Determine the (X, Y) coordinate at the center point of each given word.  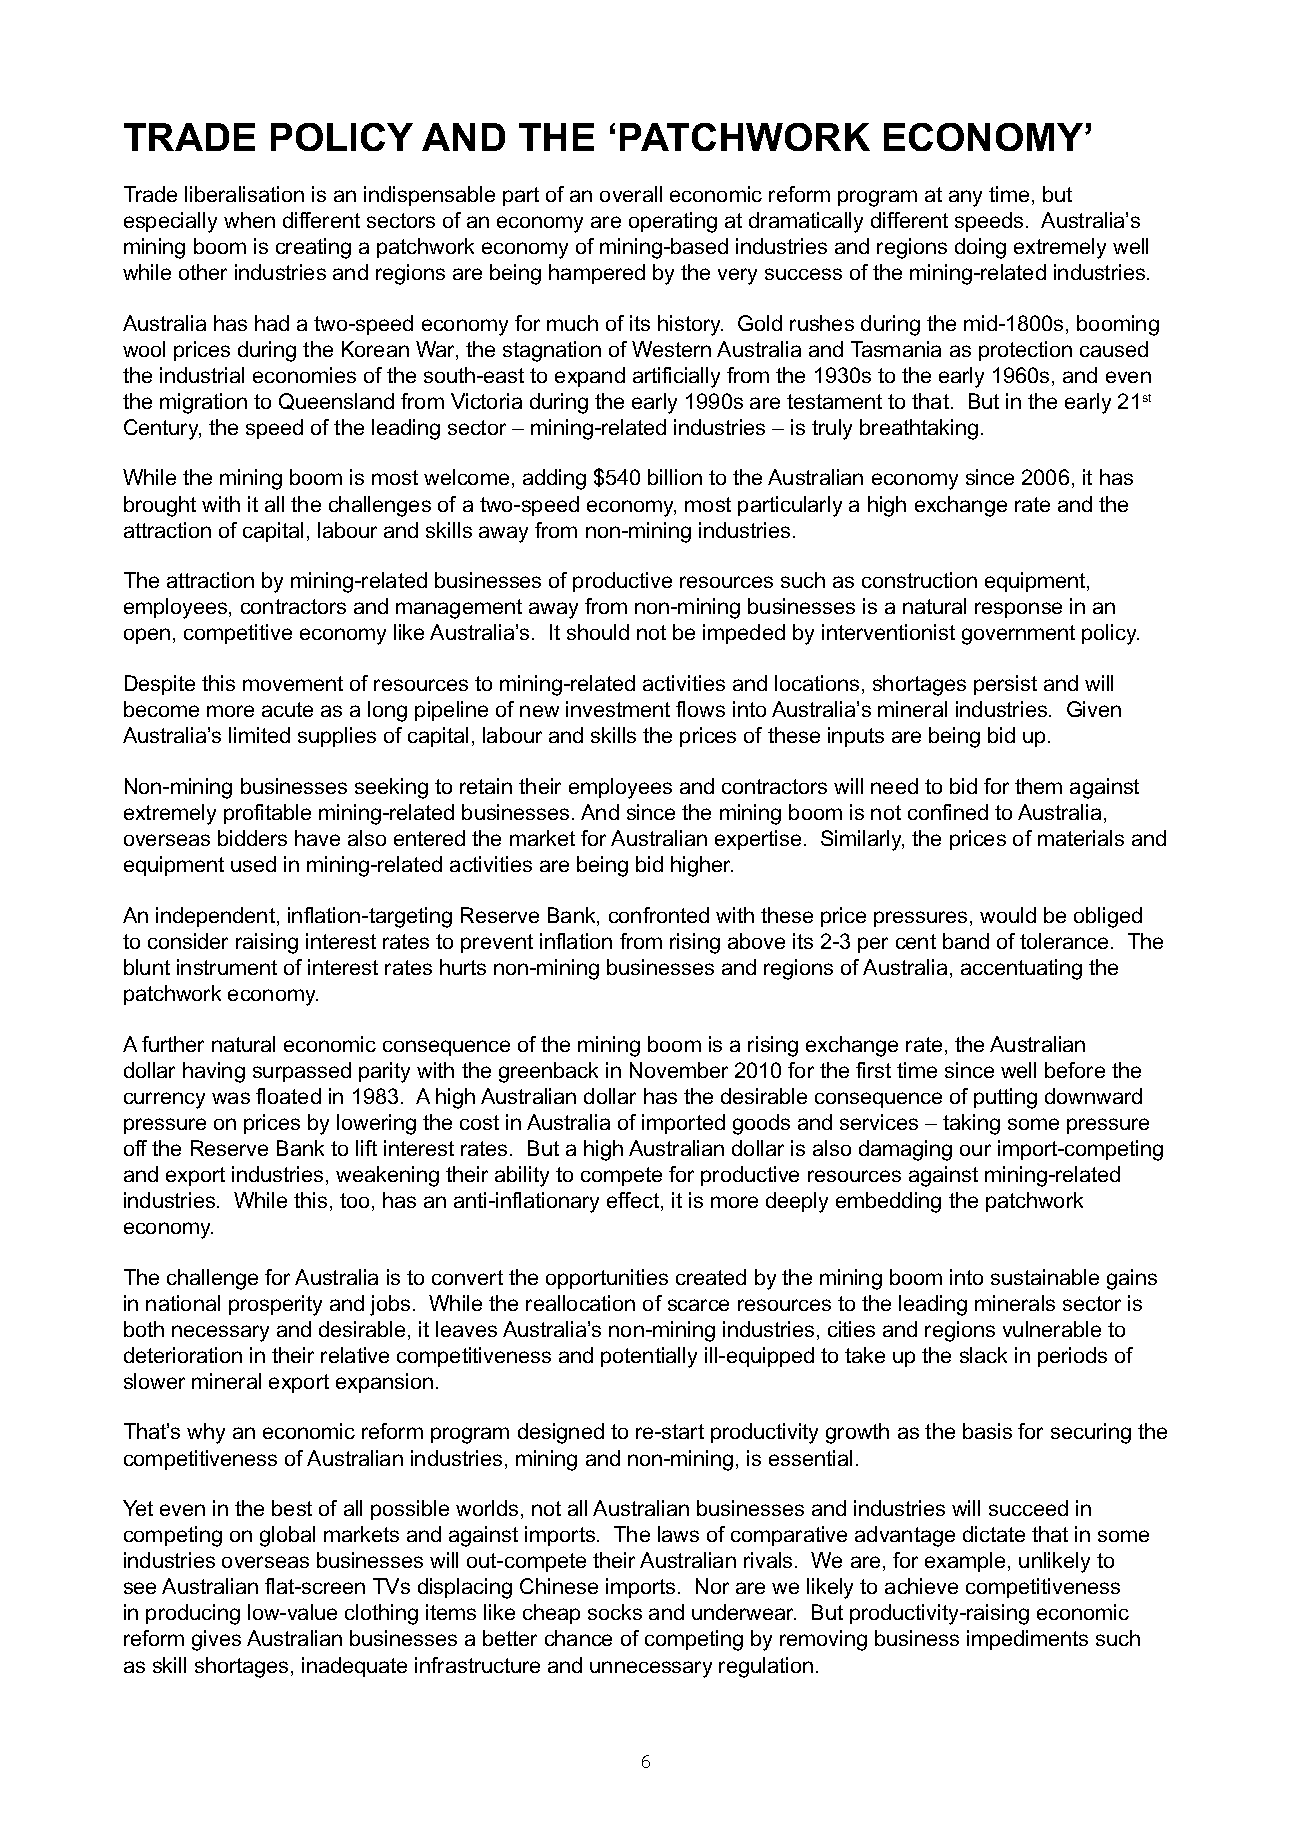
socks (615, 1612)
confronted (659, 915)
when (249, 220)
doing (980, 248)
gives (216, 1640)
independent (215, 917)
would (1008, 915)
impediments (1027, 1640)
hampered (597, 274)
